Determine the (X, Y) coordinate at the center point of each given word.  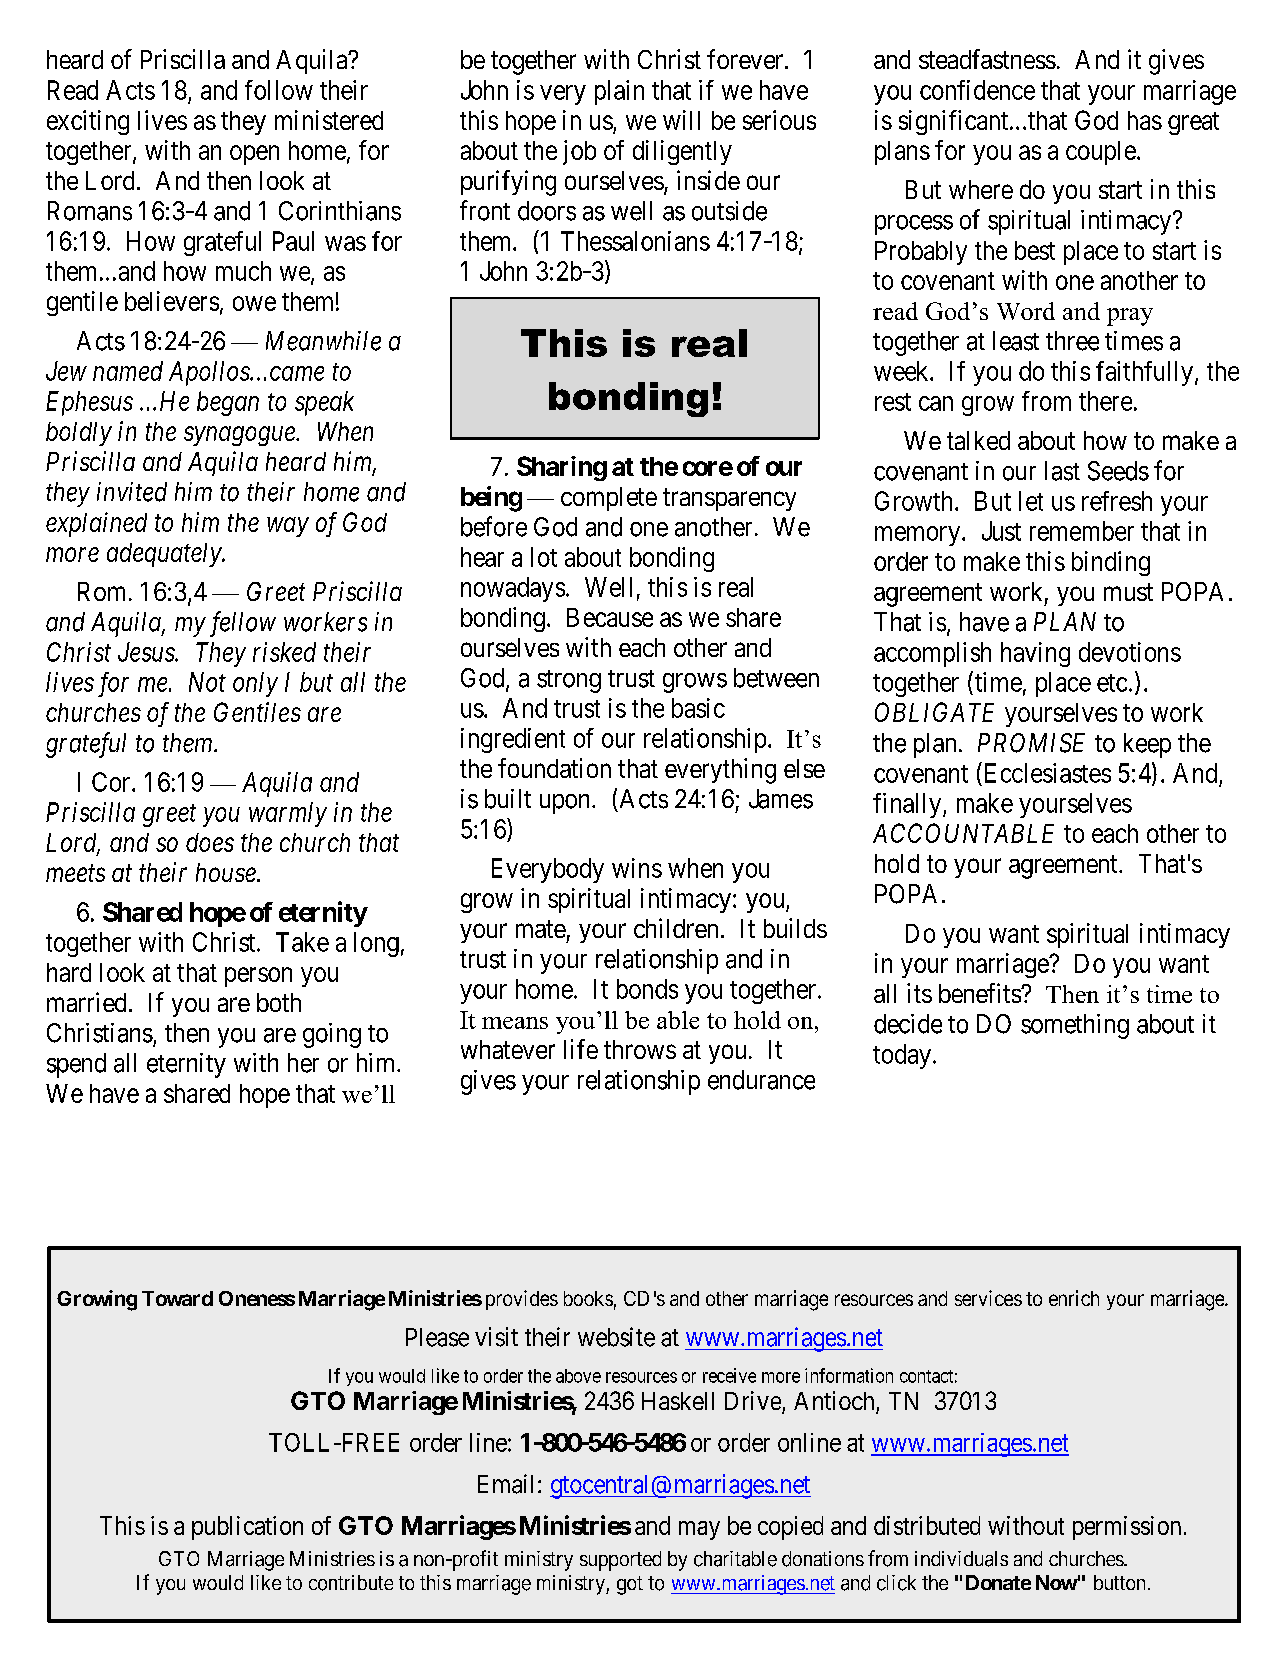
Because (610, 617)
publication (247, 1528)
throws (640, 1049)
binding (1111, 563)
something (1075, 1026)
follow (279, 90)
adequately (165, 555)
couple (1101, 153)
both (279, 1002)
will (681, 120)
